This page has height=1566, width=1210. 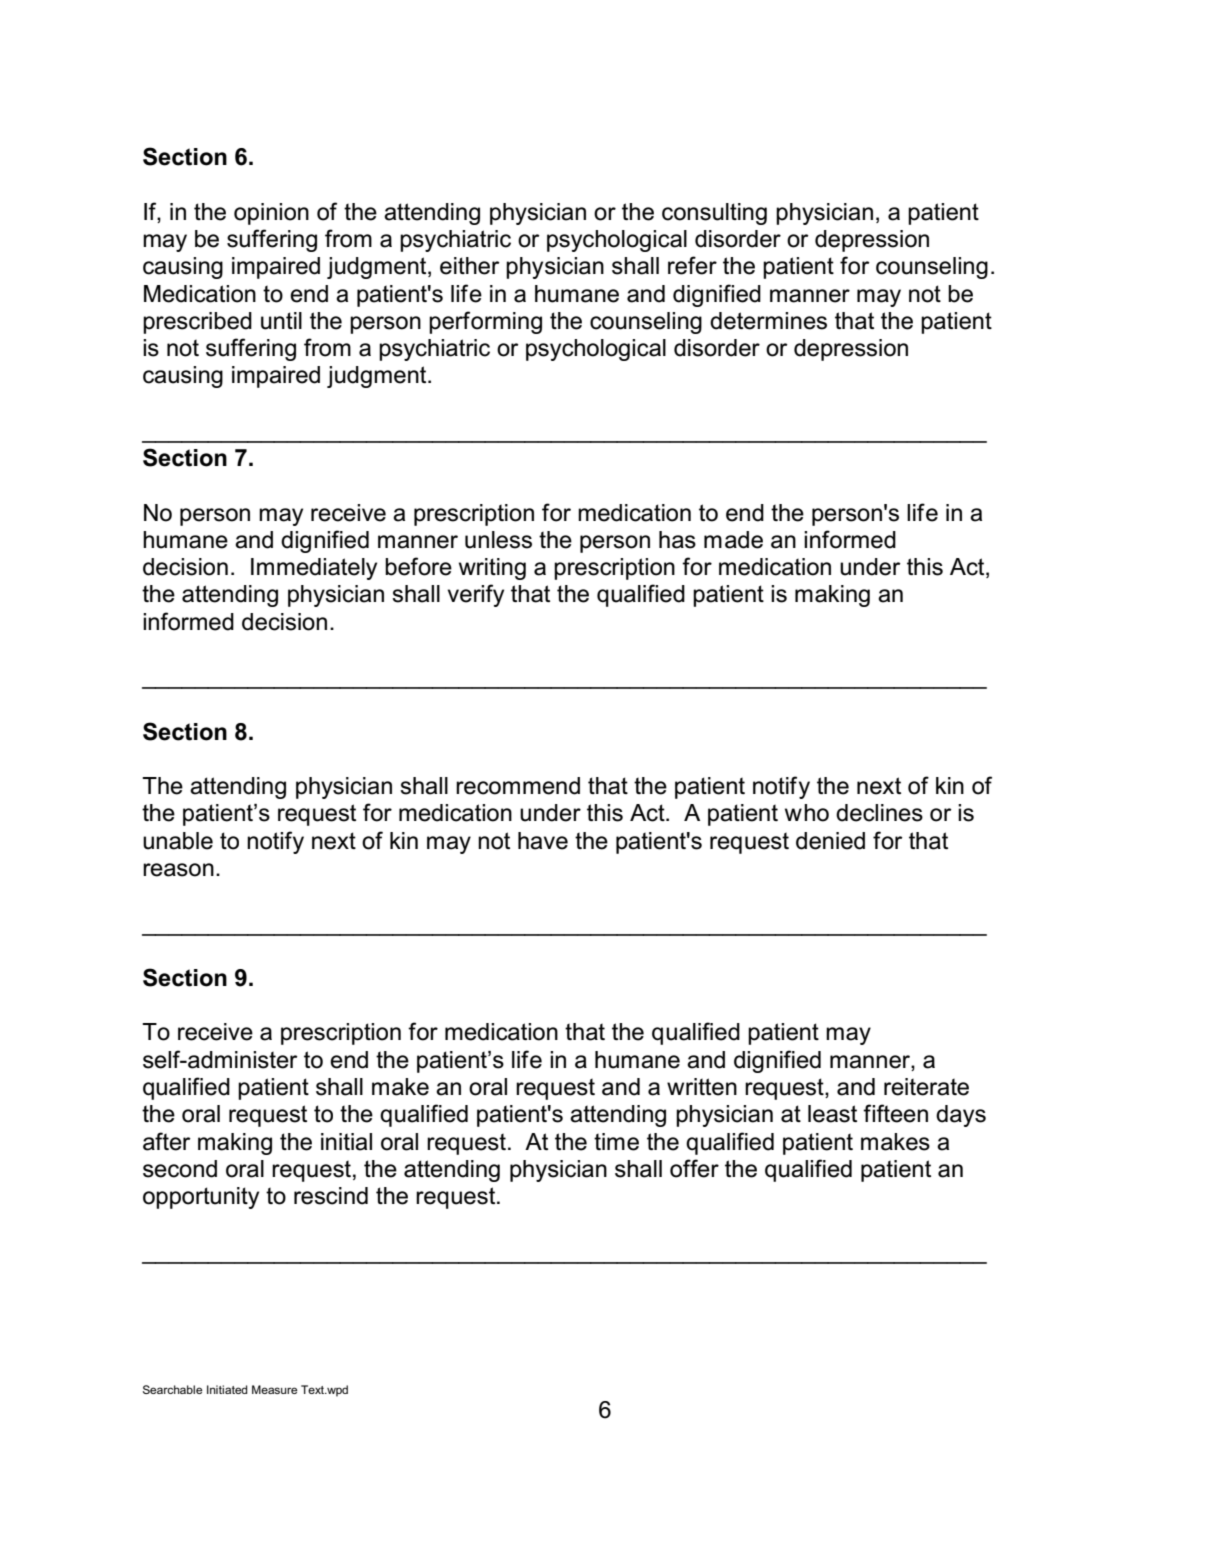 I want to click on declines, so click(x=879, y=813).
